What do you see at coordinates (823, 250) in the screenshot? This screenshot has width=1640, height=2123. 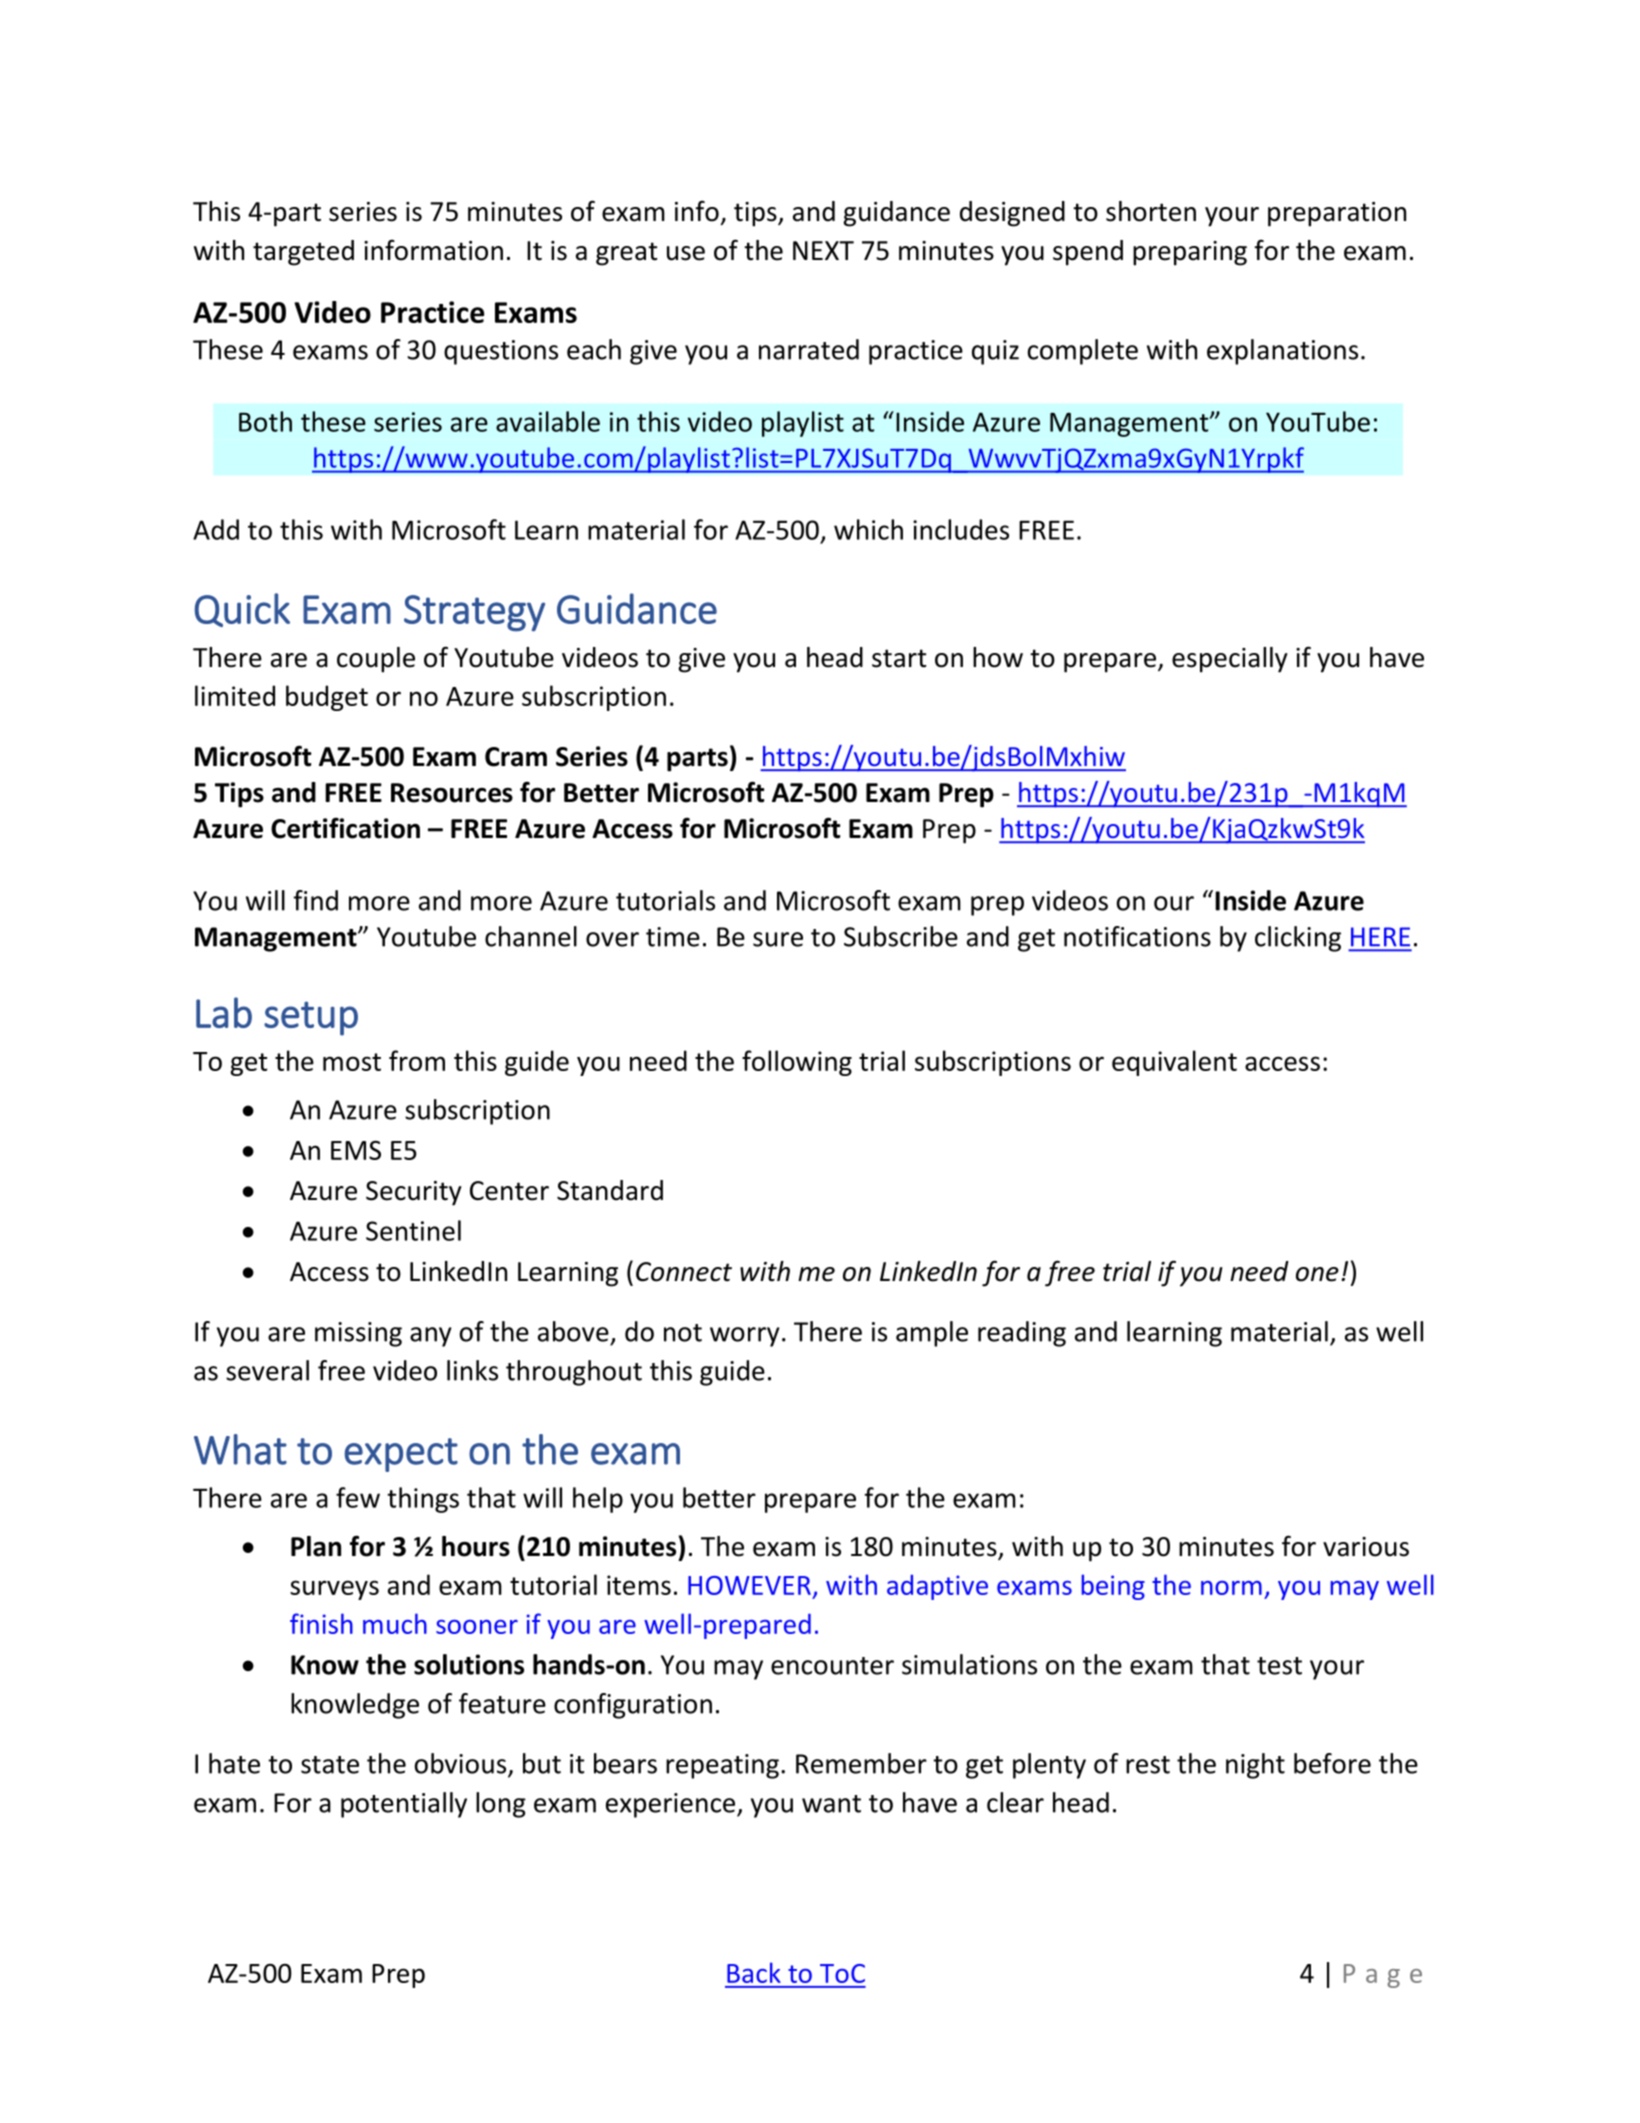 I see `NEXT` at bounding box center [823, 250].
